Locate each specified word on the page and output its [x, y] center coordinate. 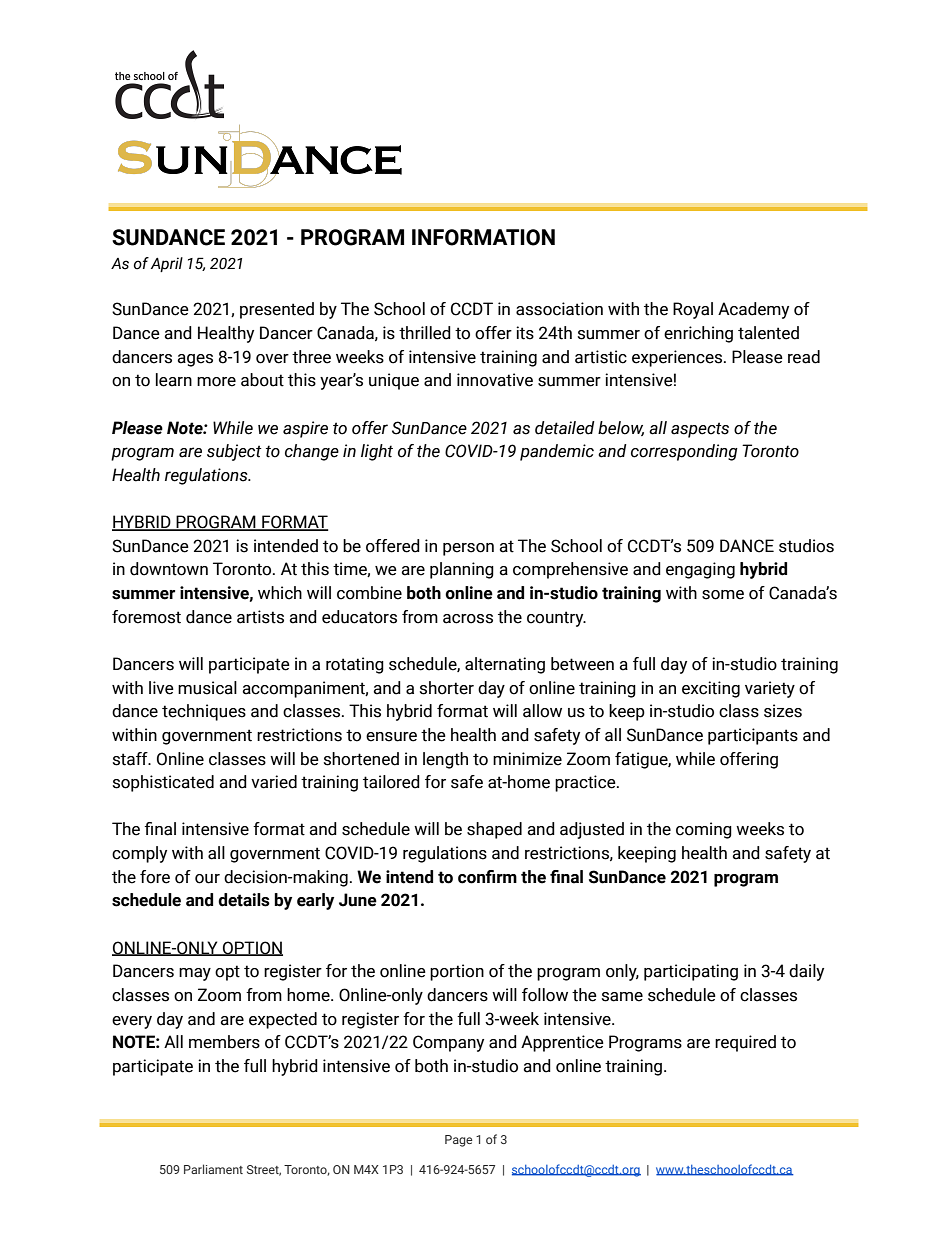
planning [462, 570]
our [207, 879]
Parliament [213, 1169]
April [167, 264]
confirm [487, 877]
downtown [169, 569]
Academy [753, 310]
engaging [700, 570]
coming [704, 830]
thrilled [425, 333]
